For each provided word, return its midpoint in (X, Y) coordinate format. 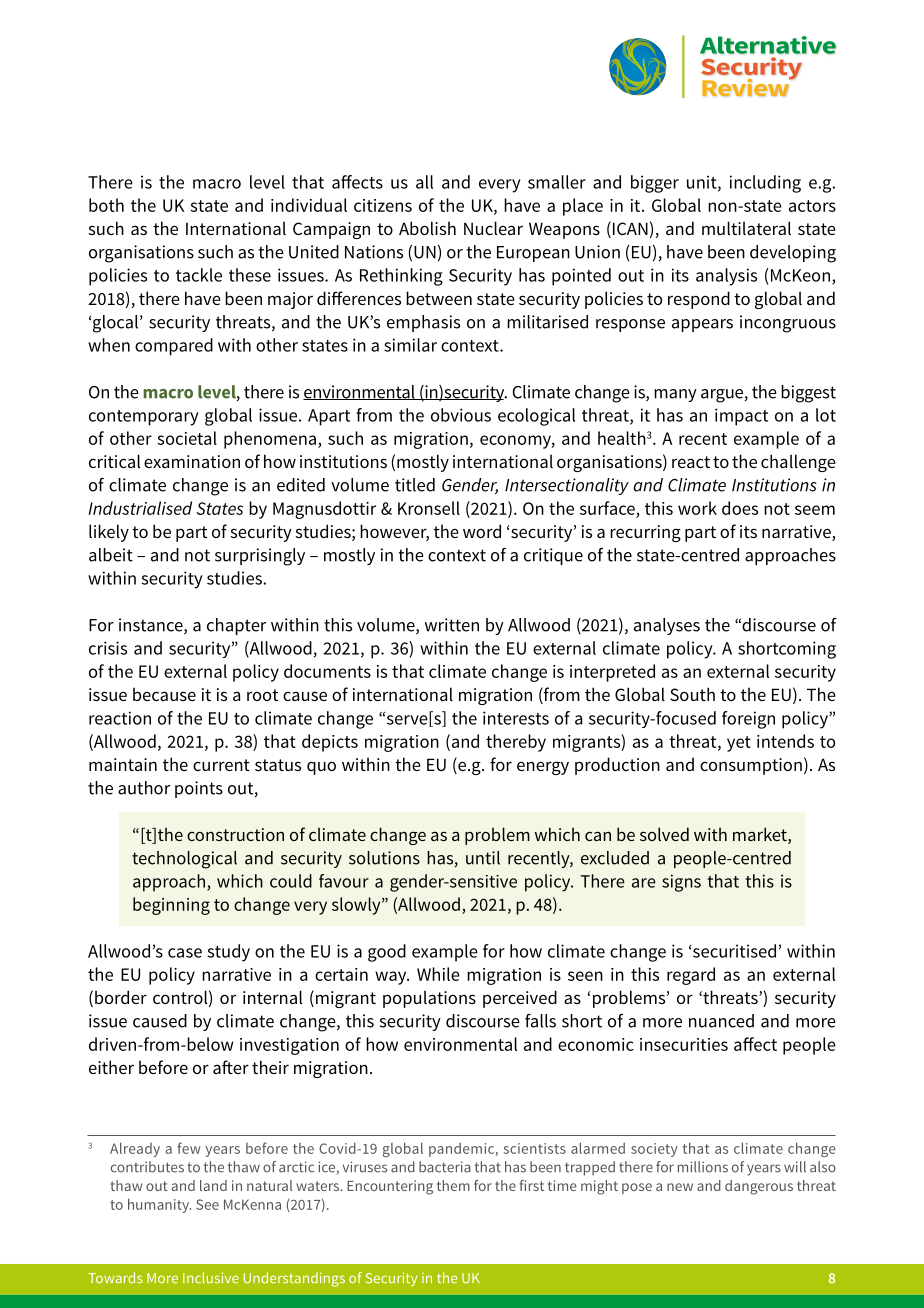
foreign (748, 720)
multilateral (746, 228)
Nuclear (493, 228)
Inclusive (211, 1278)
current (221, 765)
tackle (199, 275)
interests (516, 718)
